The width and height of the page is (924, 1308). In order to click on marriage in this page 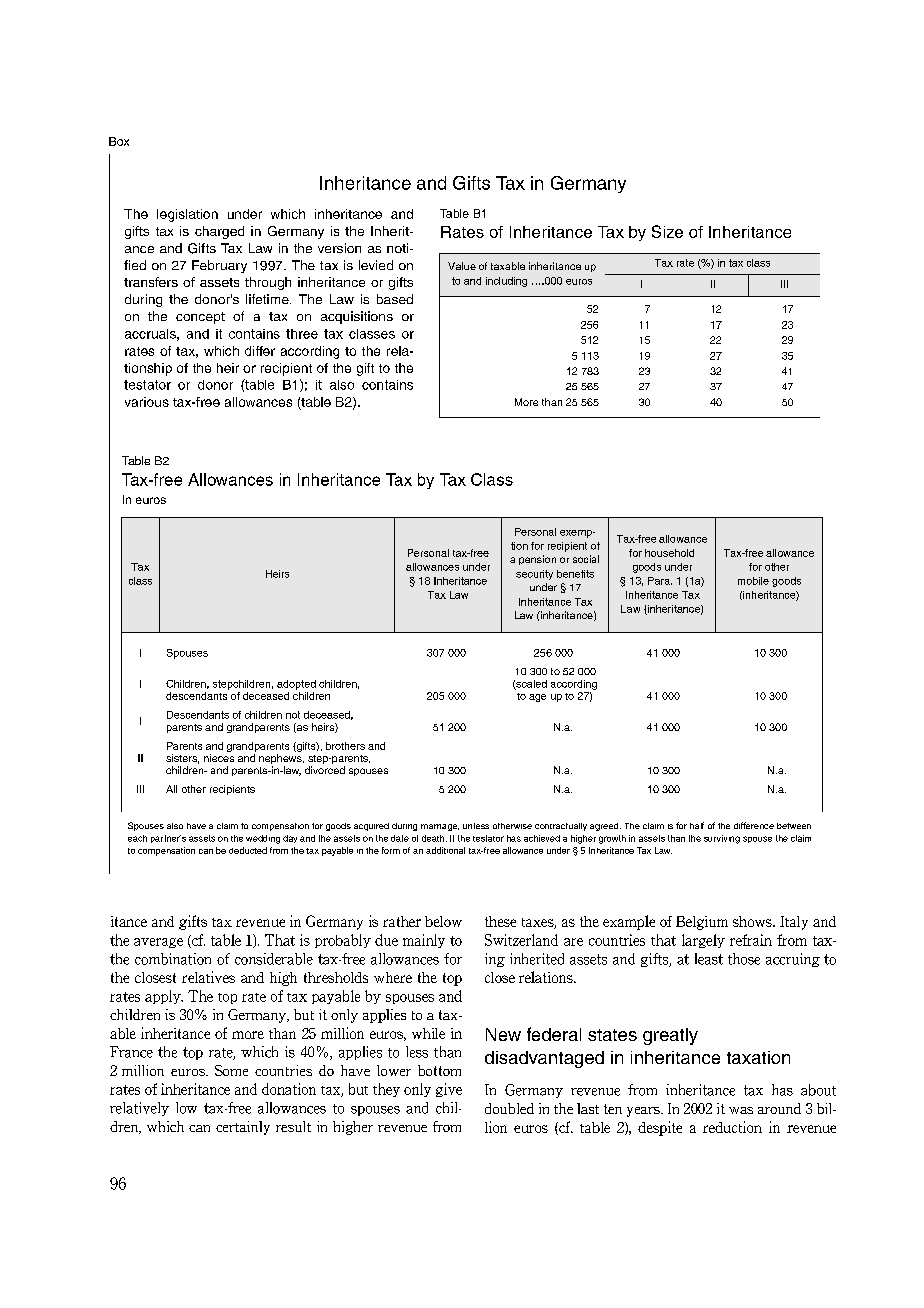, I will do `click(440, 827)`.
